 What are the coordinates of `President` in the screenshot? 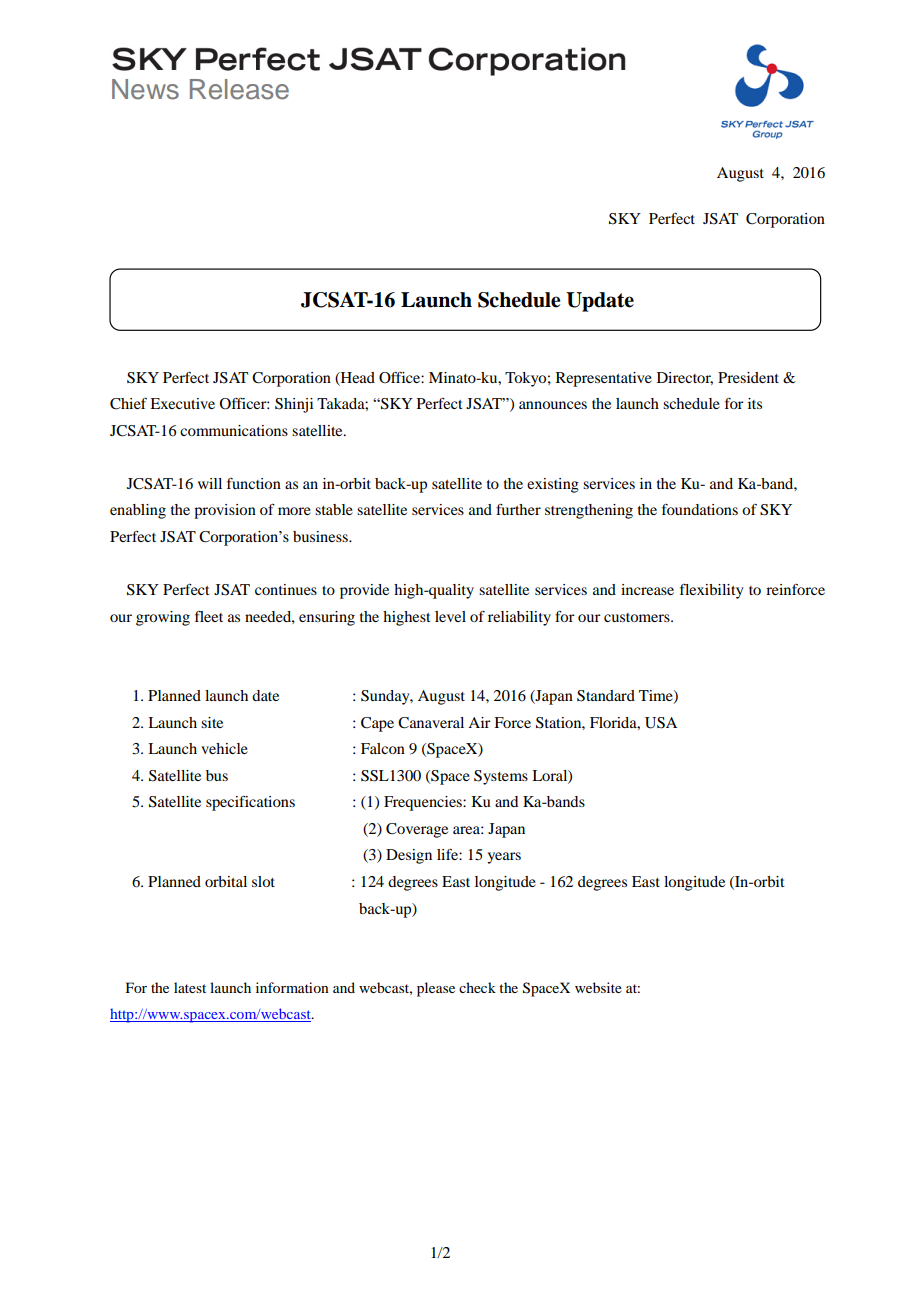 It's located at (748, 377).
